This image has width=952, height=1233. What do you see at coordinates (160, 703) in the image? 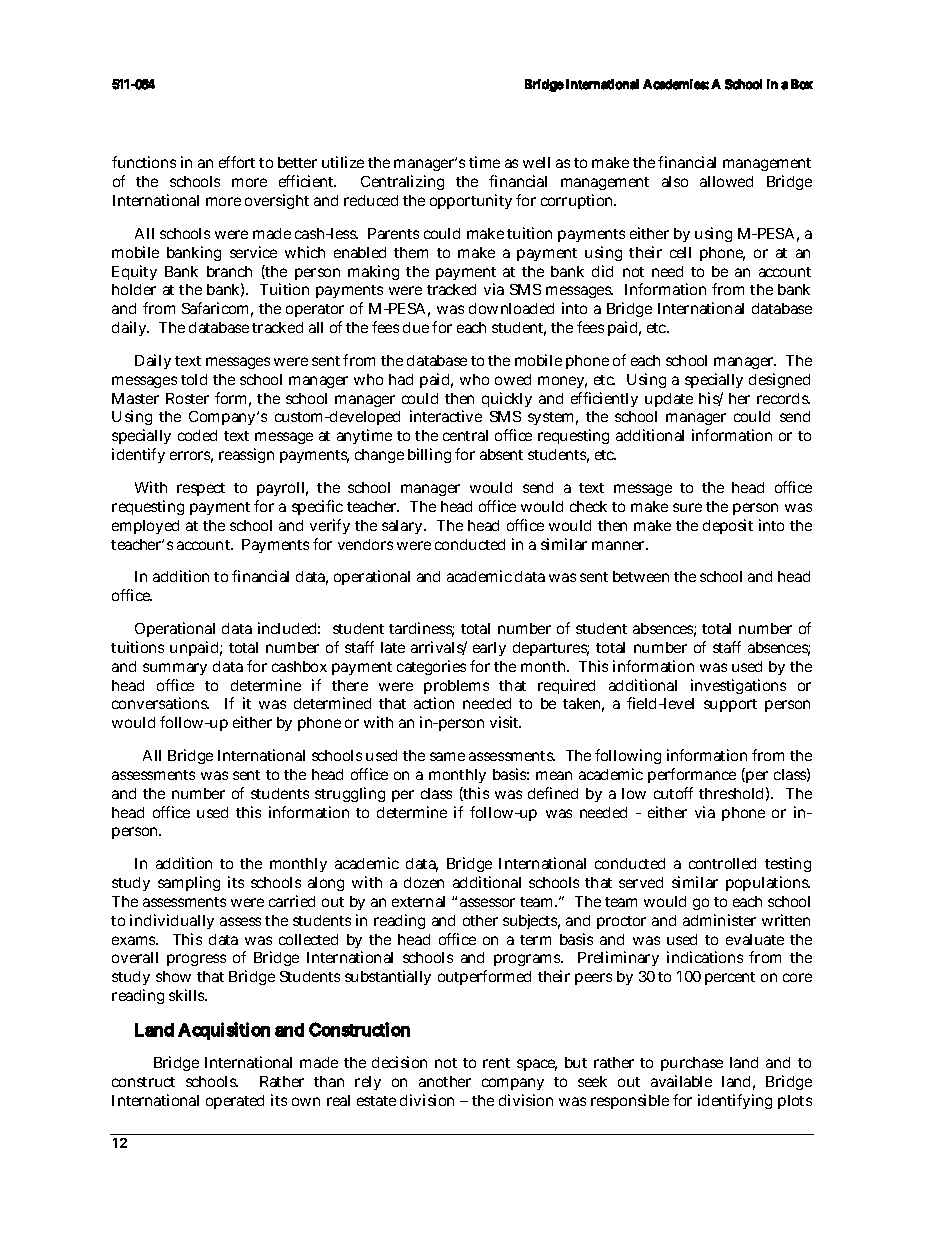
I see `conversations` at bounding box center [160, 703].
